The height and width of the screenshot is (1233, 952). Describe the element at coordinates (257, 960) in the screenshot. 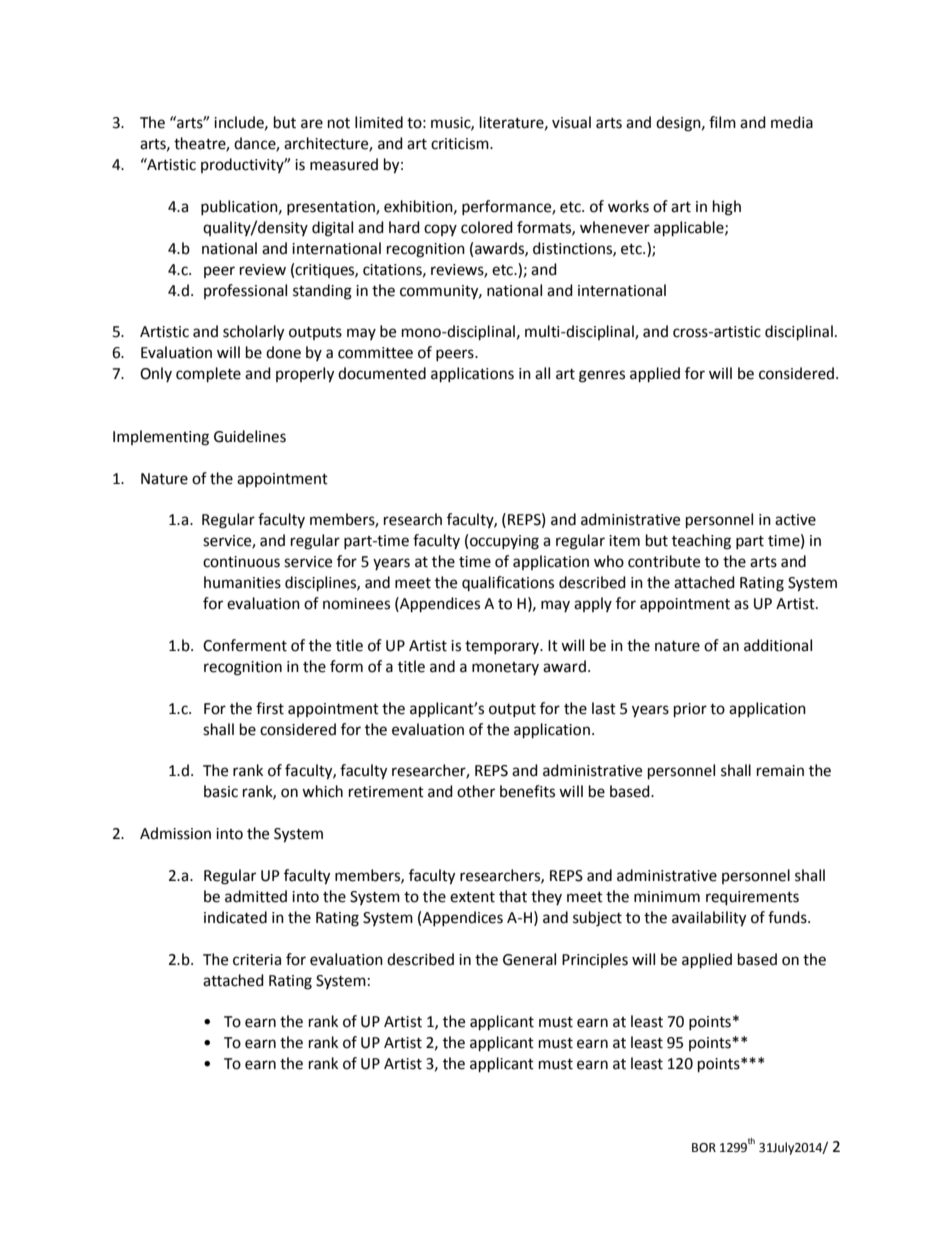

I see `criteria` at that location.
